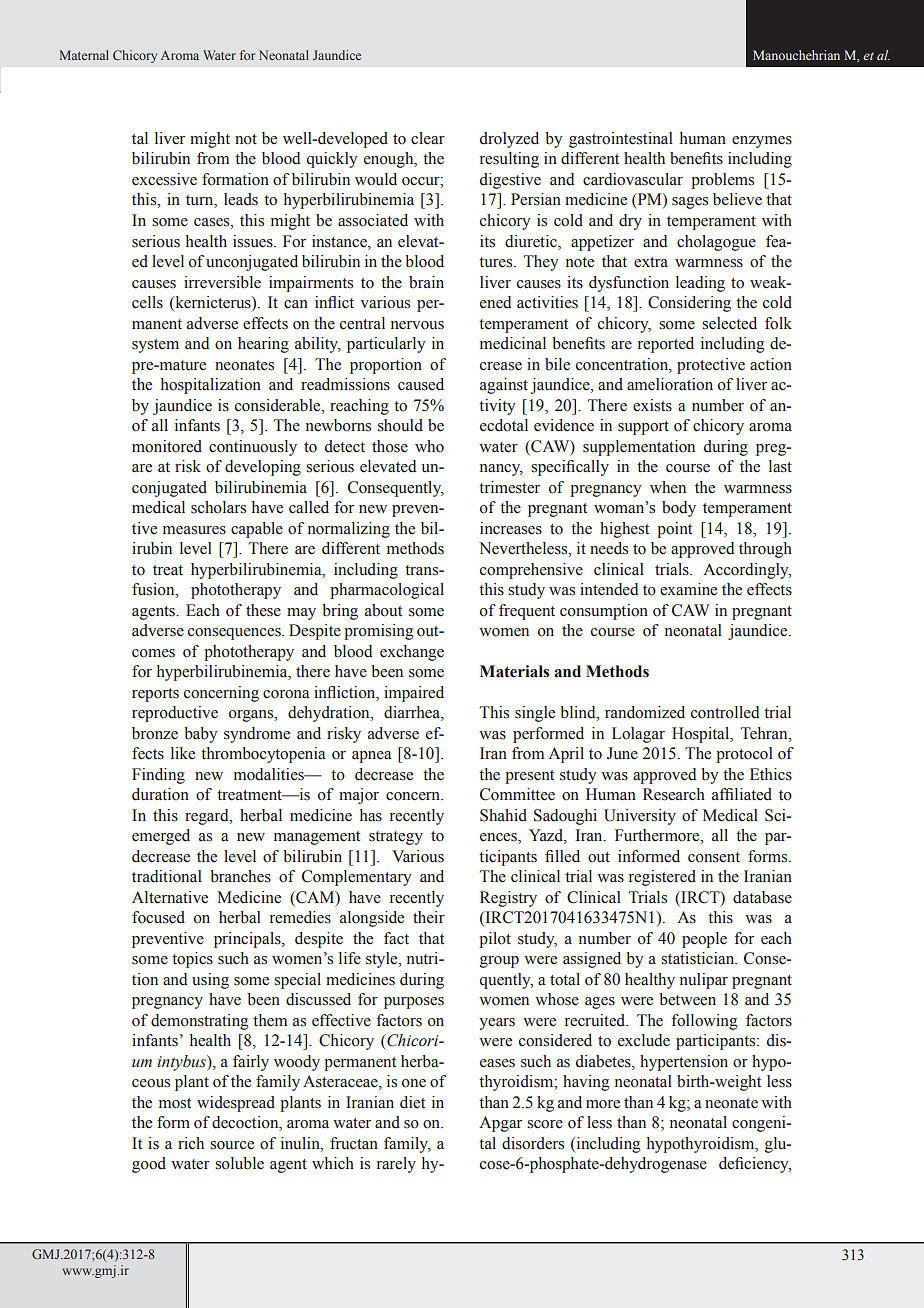 The width and height of the document is (924, 1308). What do you see at coordinates (762, 142) in the document?
I see `enzymes` at bounding box center [762, 142].
